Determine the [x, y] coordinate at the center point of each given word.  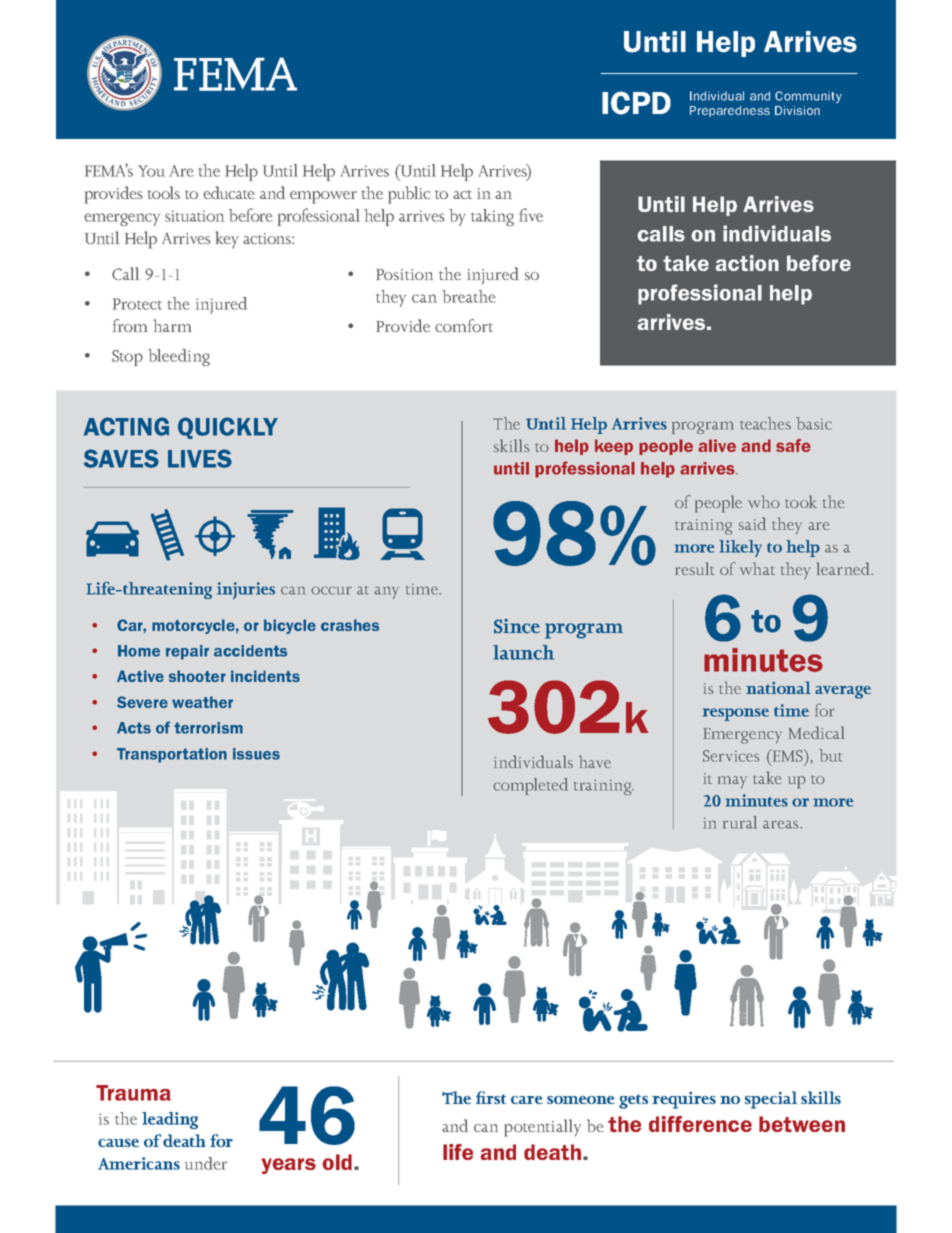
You [151, 171]
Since [517, 626]
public [409, 195]
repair [187, 652]
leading [170, 1120]
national [778, 687]
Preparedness [730, 111]
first [491, 1097]
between [802, 1124]
